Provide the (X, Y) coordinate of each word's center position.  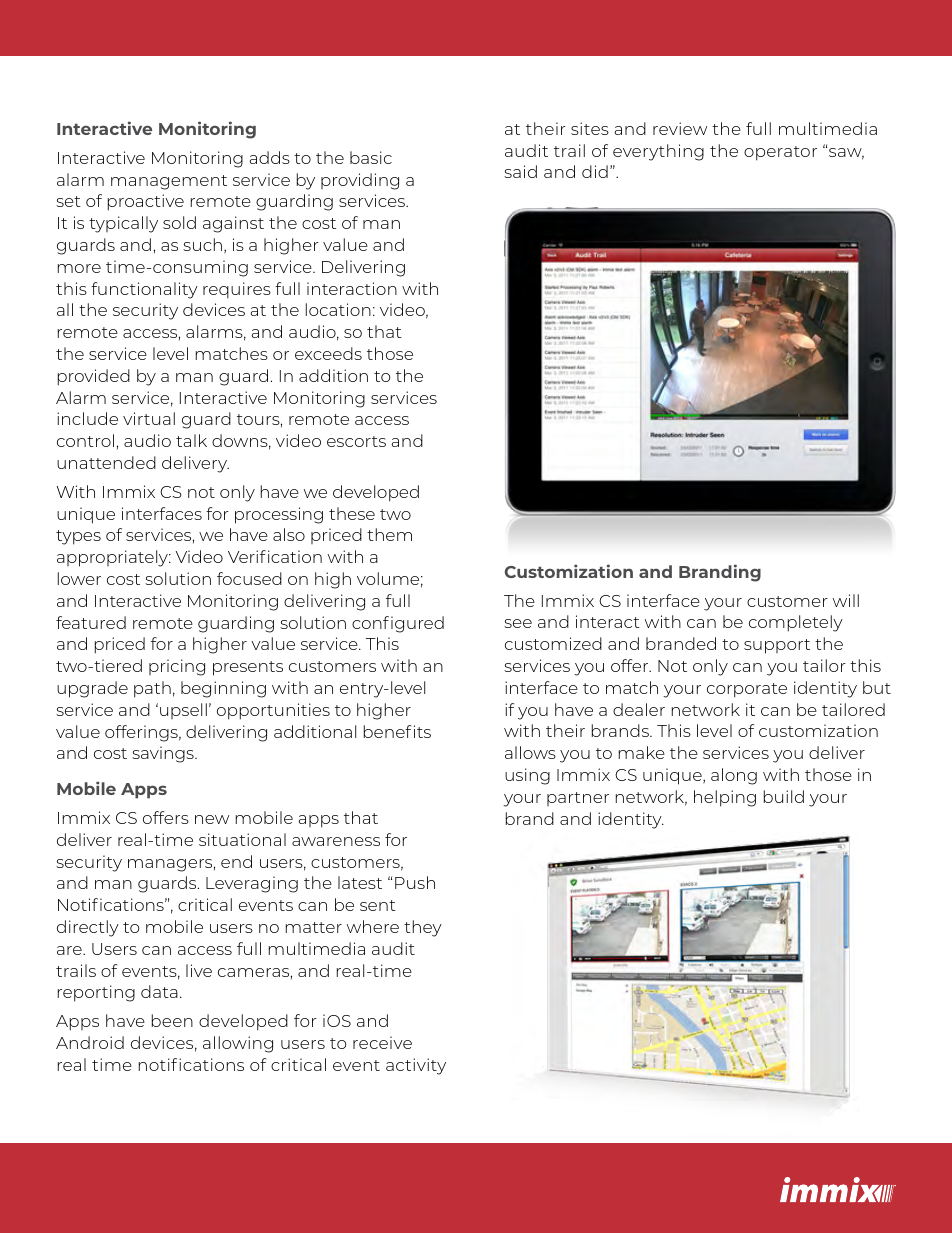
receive (382, 1042)
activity (416, 1066)
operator (780, 153)
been (172, 1020)
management (169, 182)
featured (91, 622)
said (520, 171)
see (518, 623)
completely (796, 623)
